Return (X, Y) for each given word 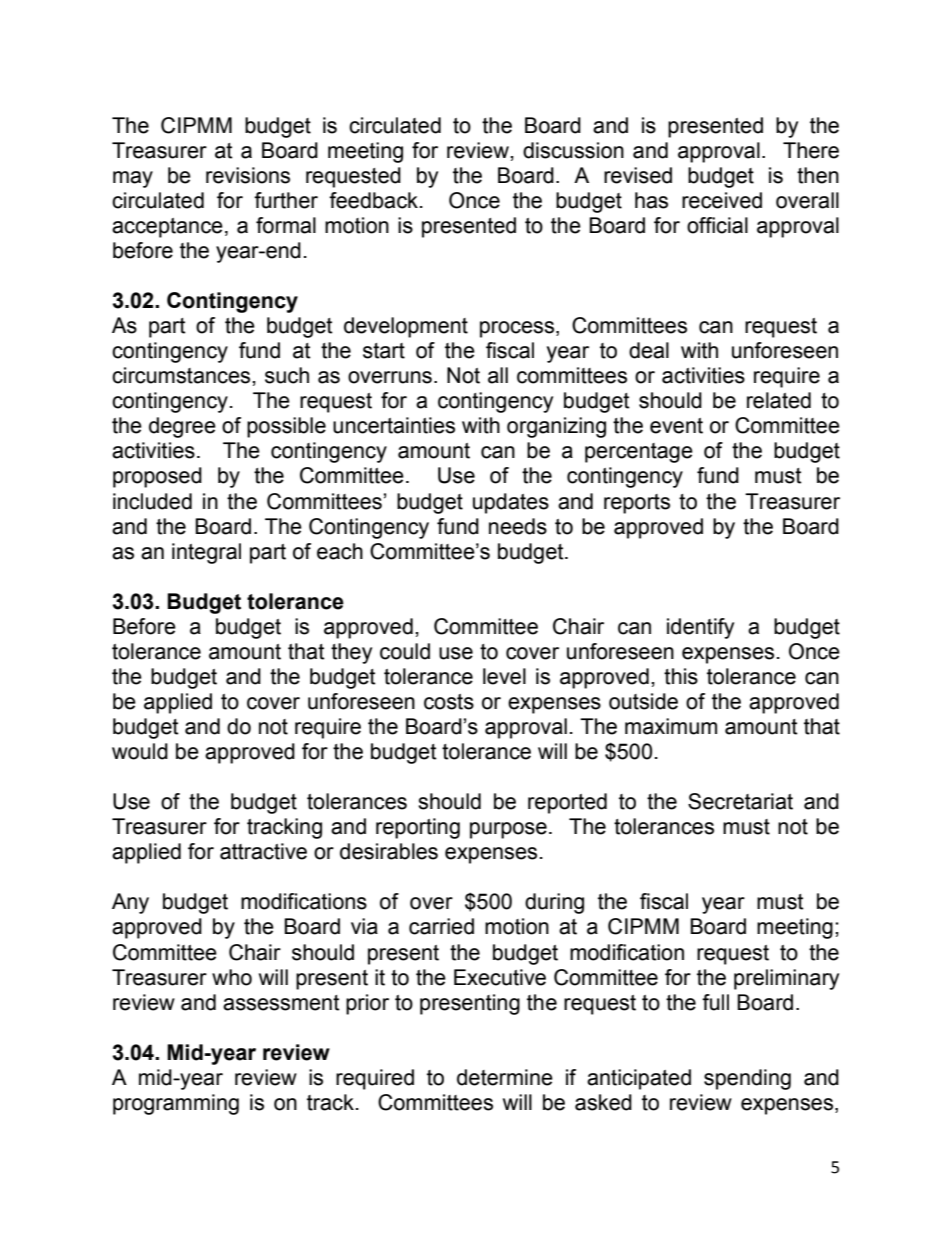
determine (505, 1077)
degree (182, 427)
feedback (373, 200)
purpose (508, 830)
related (779, 400)
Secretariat (740, 801)
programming (176, 1104)
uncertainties (394, 425)
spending (747, 1079)
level (504, 676)
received (722, 200)
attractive (263, 851)
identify (700, 628)
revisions (248, 175)
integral (206, 553)
